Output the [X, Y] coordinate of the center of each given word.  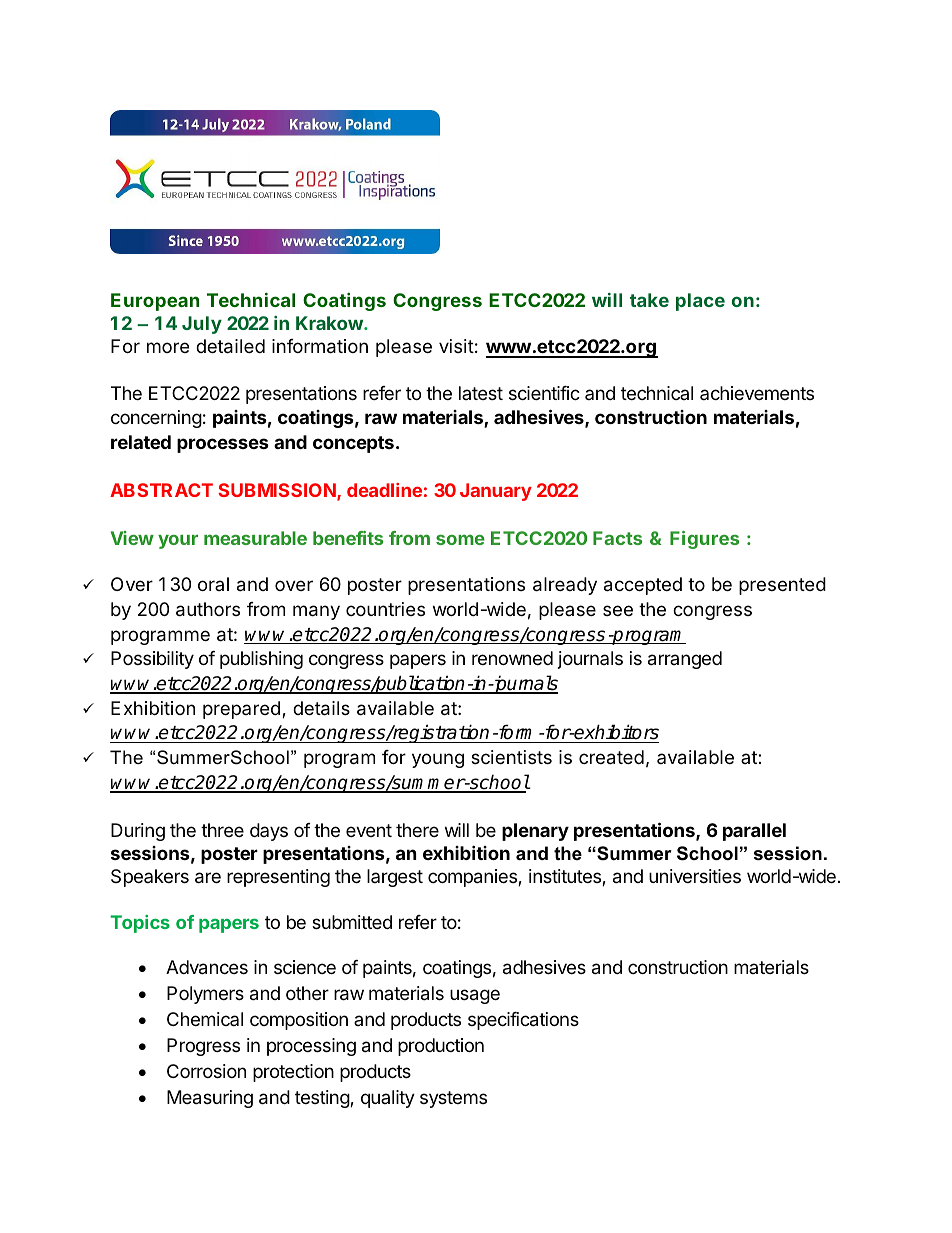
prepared [241, 710]
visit [456, 346]
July [202, 325]
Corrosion [206, 1071]
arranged [685, 660]
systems [453, 1099]
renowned [512, 658]
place [700, 302]
